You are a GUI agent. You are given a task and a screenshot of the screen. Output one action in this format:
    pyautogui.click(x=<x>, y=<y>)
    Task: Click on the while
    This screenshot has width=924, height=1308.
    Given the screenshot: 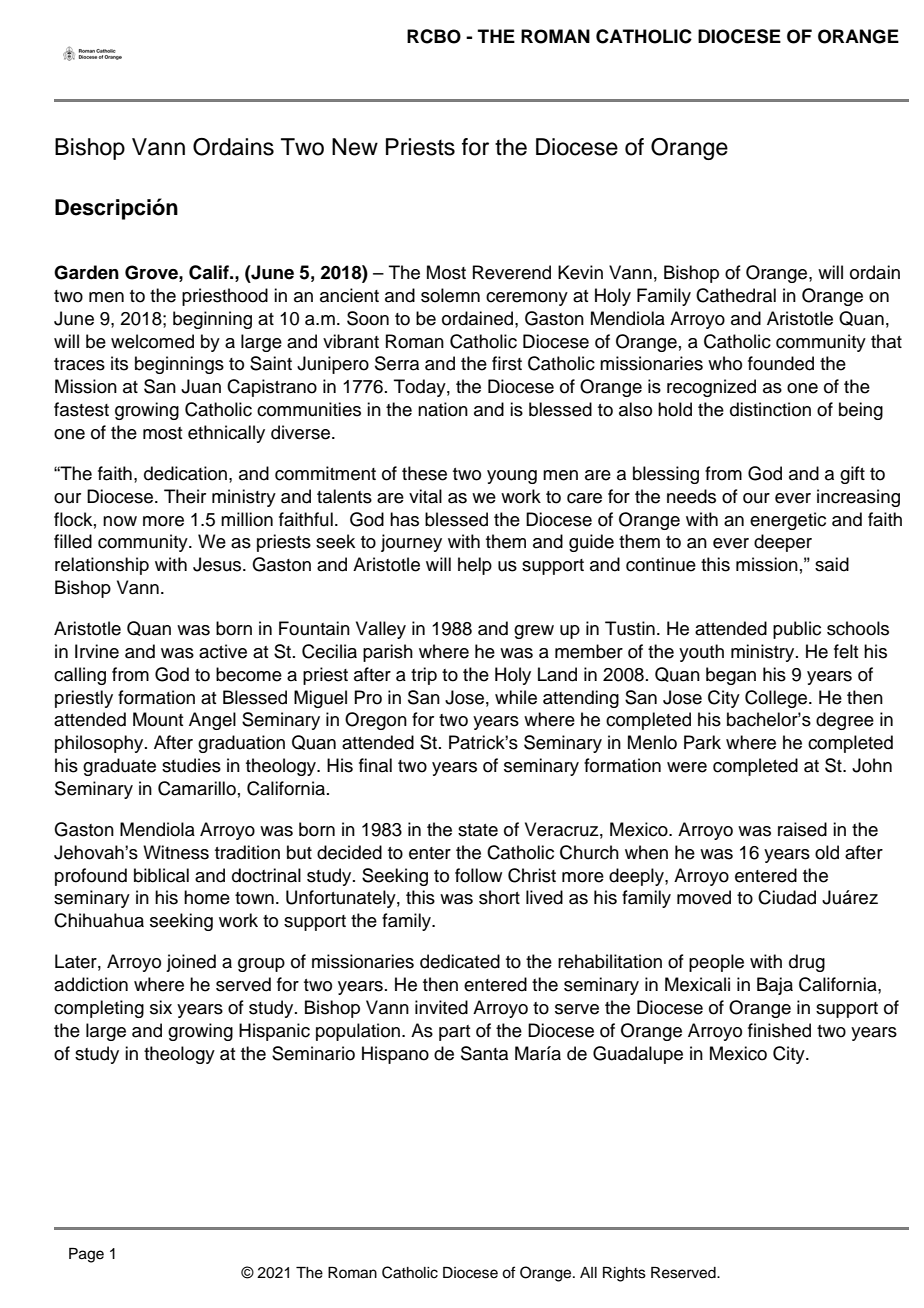 What is the action you would take?
    pyautogui.click(x=516, y=697)
